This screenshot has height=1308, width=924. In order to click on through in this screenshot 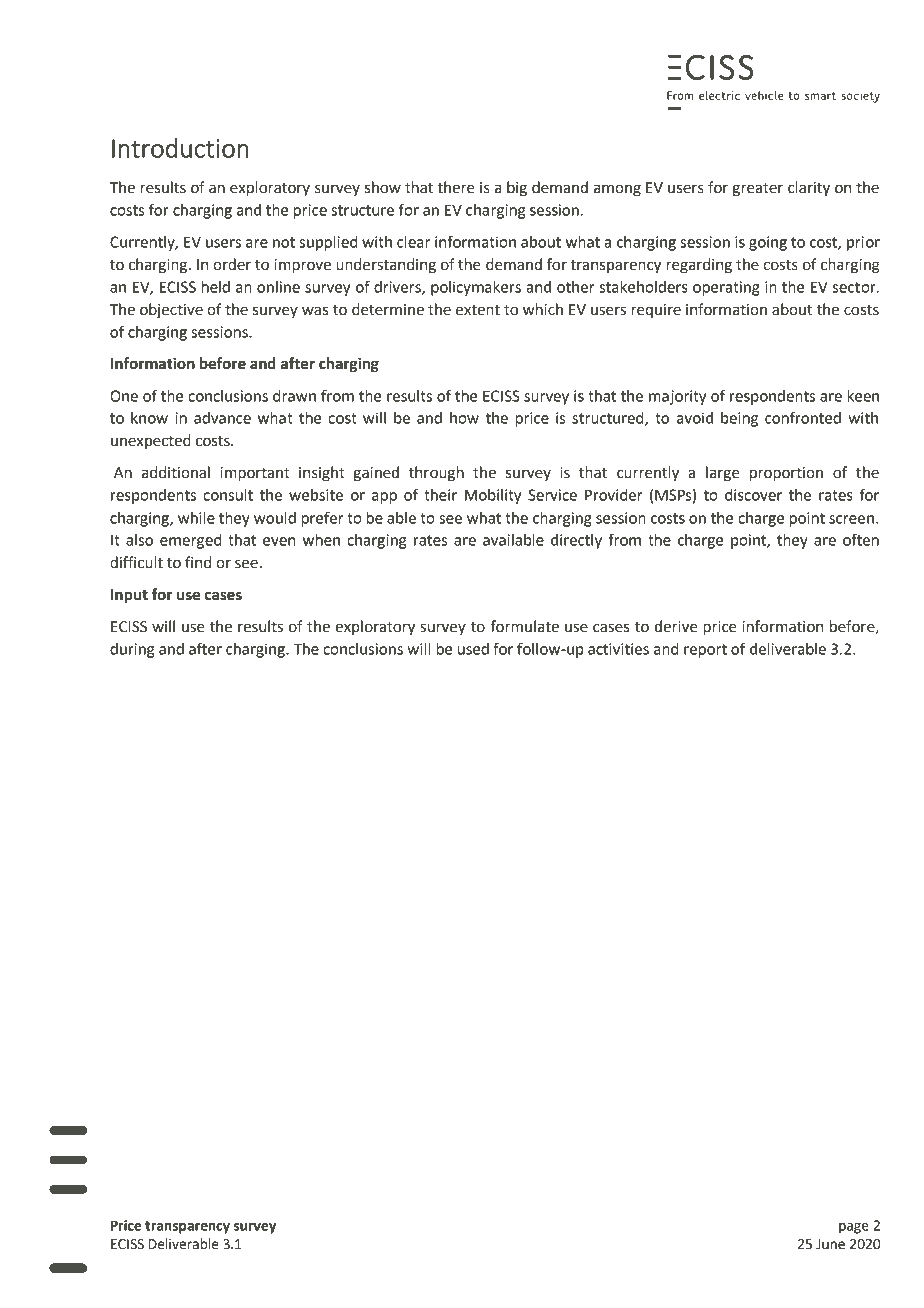, I will do `click(436, 474)`.
